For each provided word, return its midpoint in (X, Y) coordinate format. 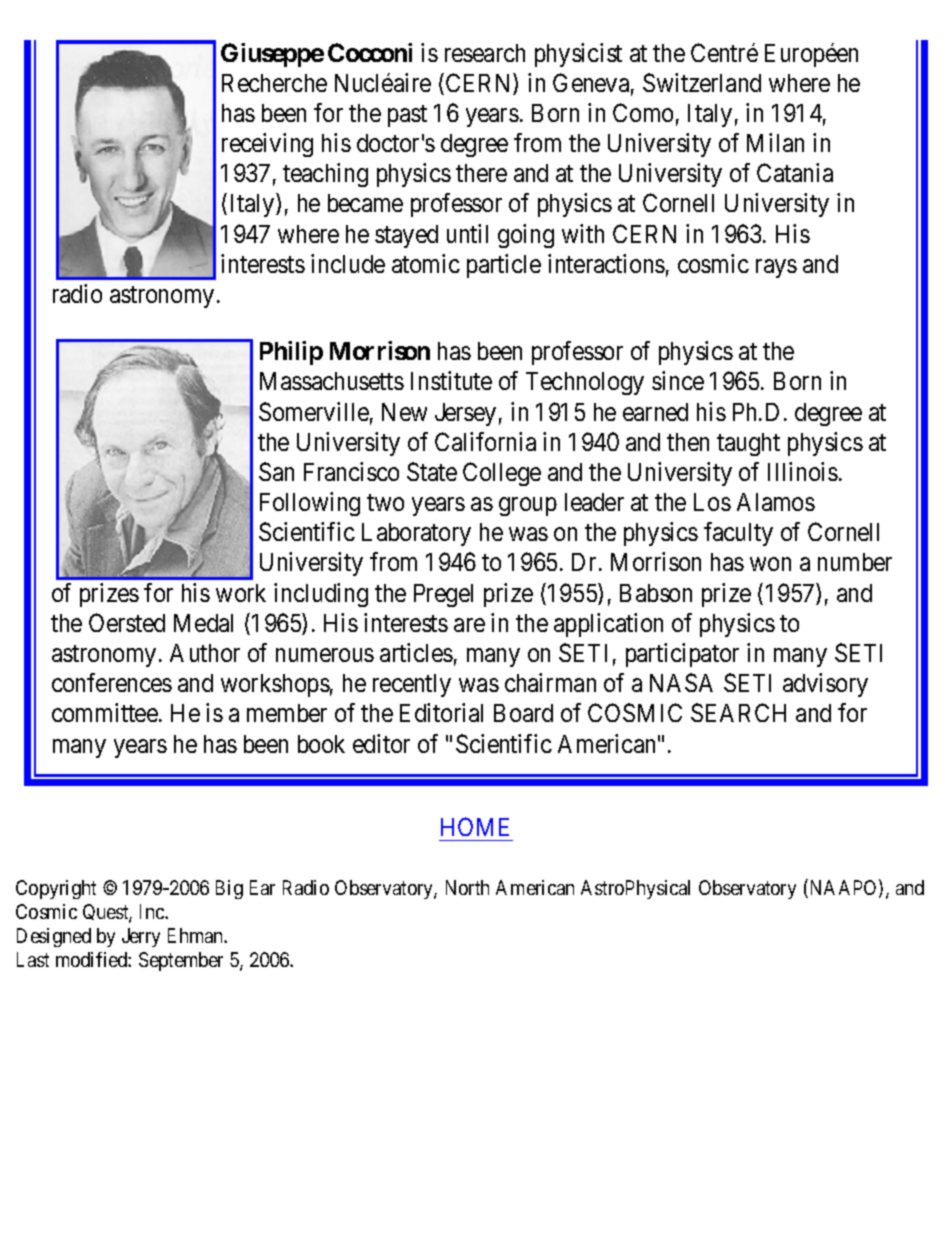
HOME (475, 826)
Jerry (141, 937)
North (467, 887)
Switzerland (702, 82)
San (276, 471)
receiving (267, 145)
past (407, 116)
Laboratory (416, 534)
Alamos (776, 502)
